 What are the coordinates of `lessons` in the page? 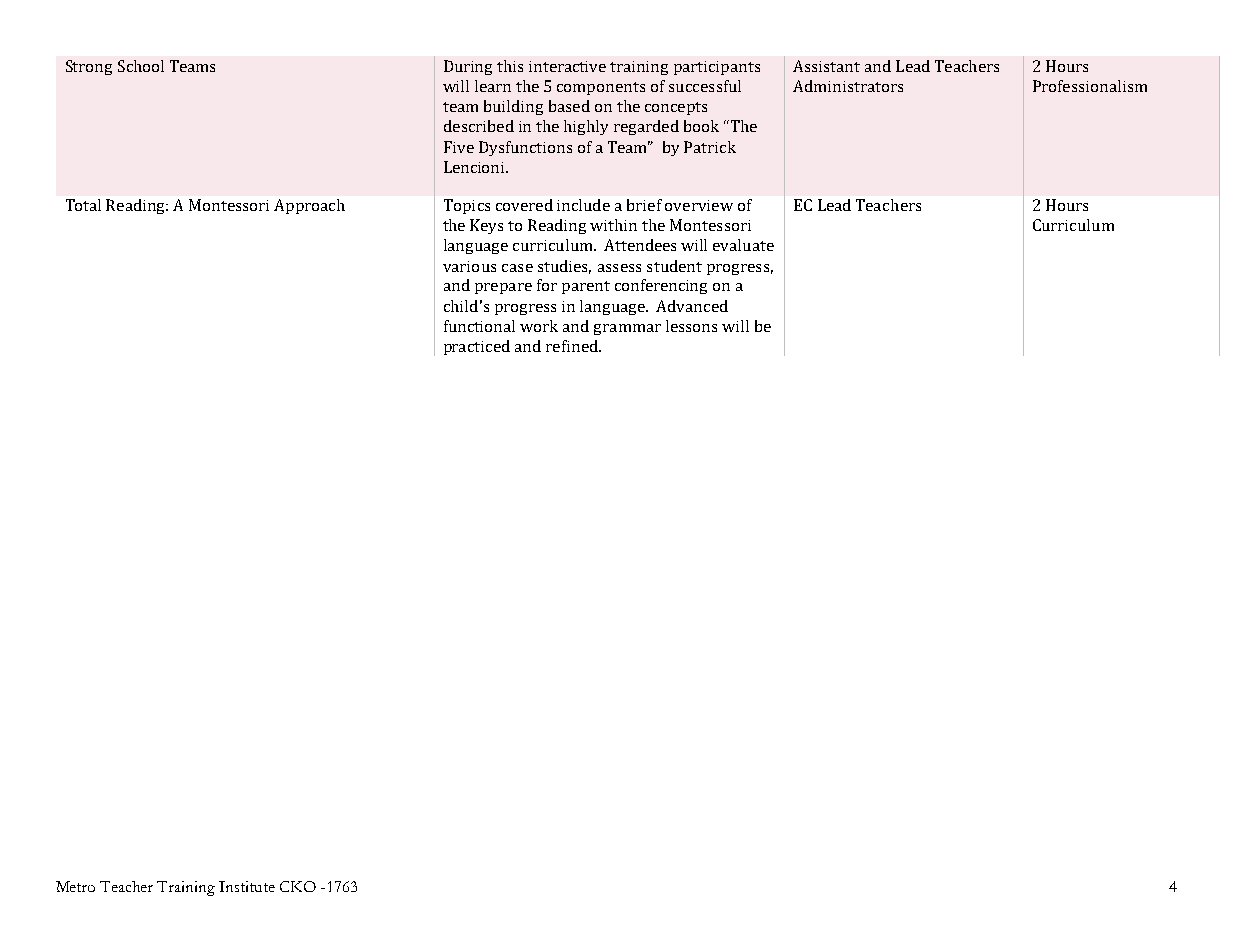 It's located at (691, 326).
